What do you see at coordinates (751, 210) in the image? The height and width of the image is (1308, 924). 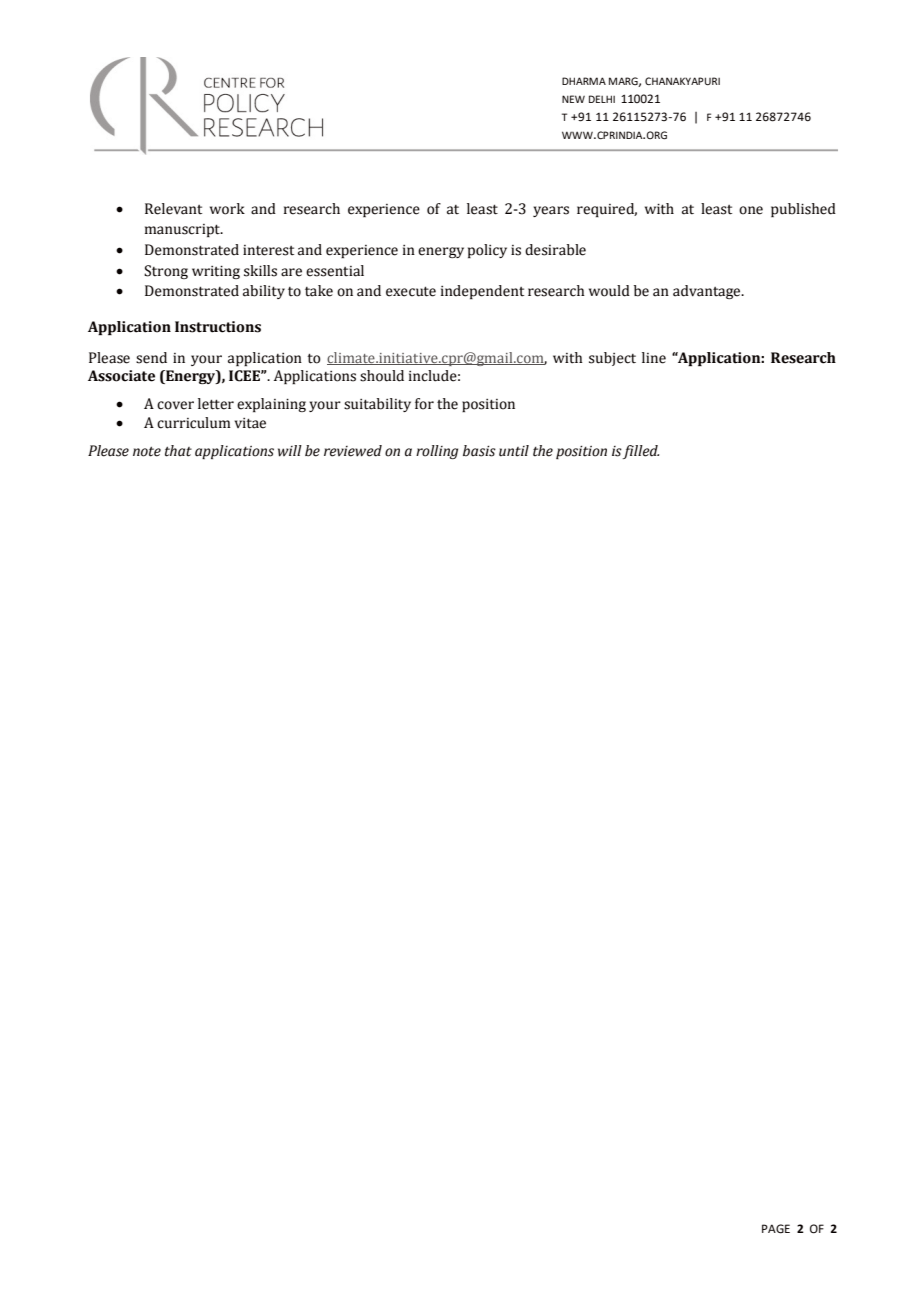 I see `one` at bounding box center [751, 210].
